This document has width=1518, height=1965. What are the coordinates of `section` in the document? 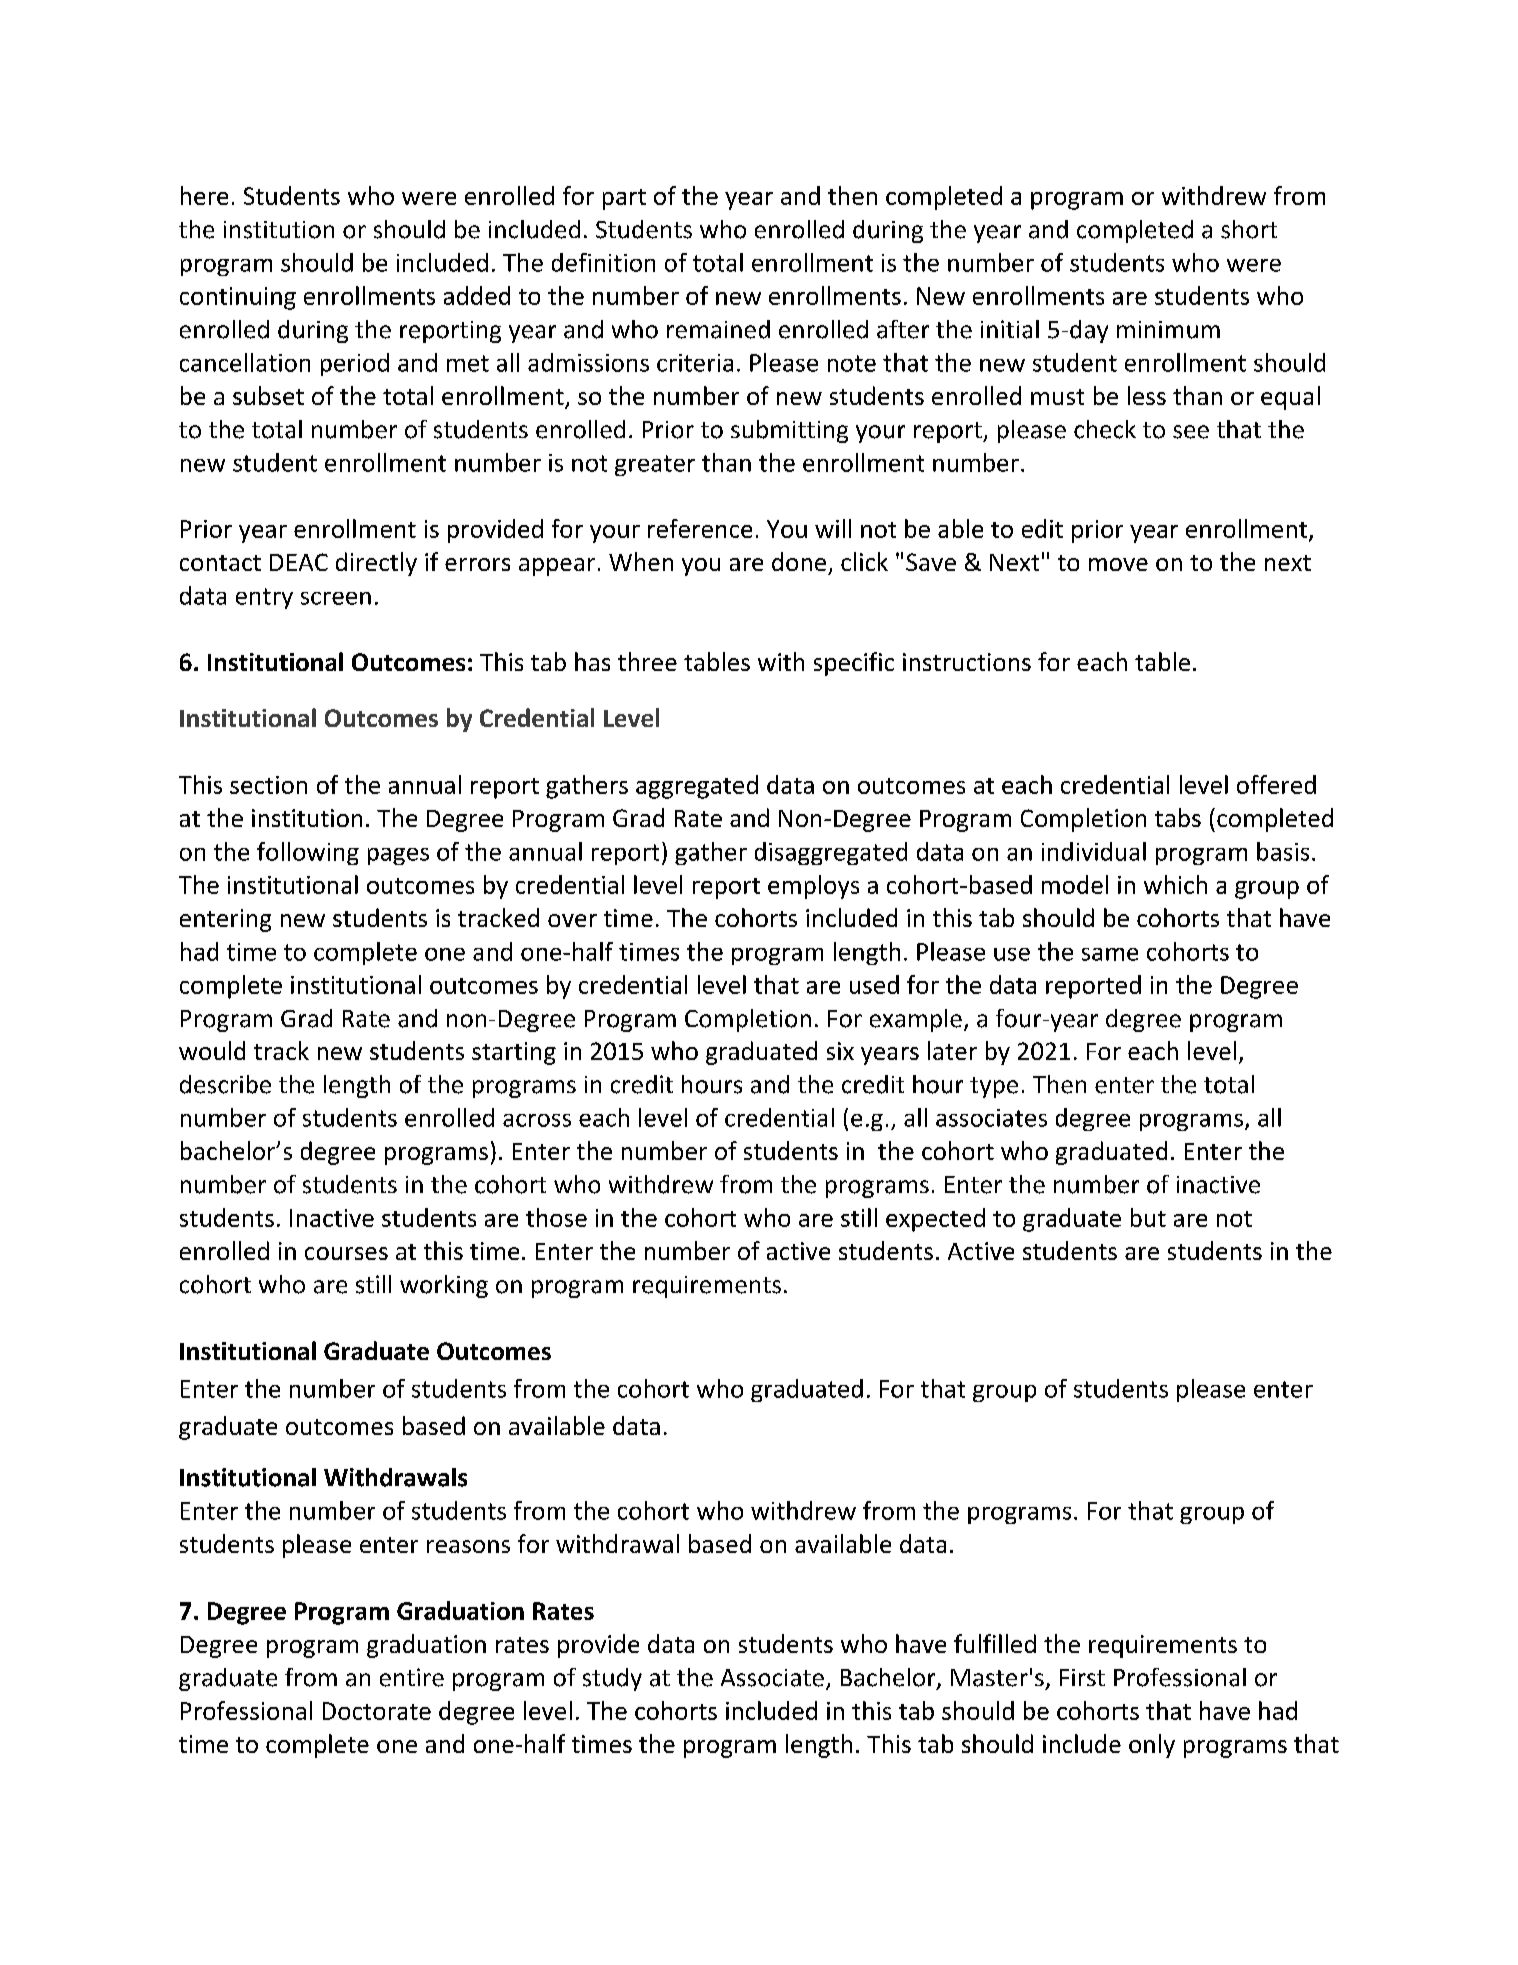 It's located at (268, 785).
